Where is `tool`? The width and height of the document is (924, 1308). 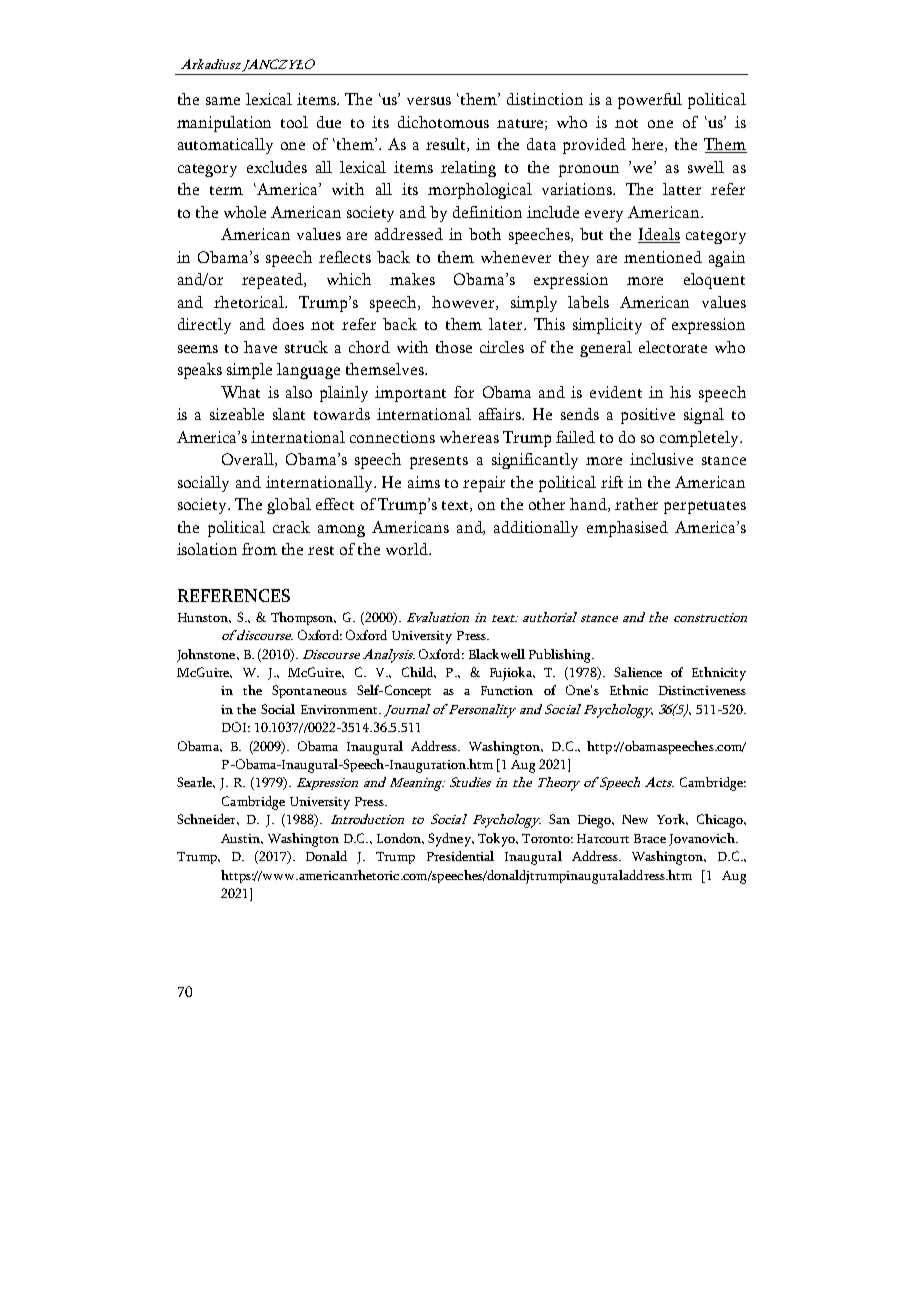 tool is located at coordinates (294, 122).
